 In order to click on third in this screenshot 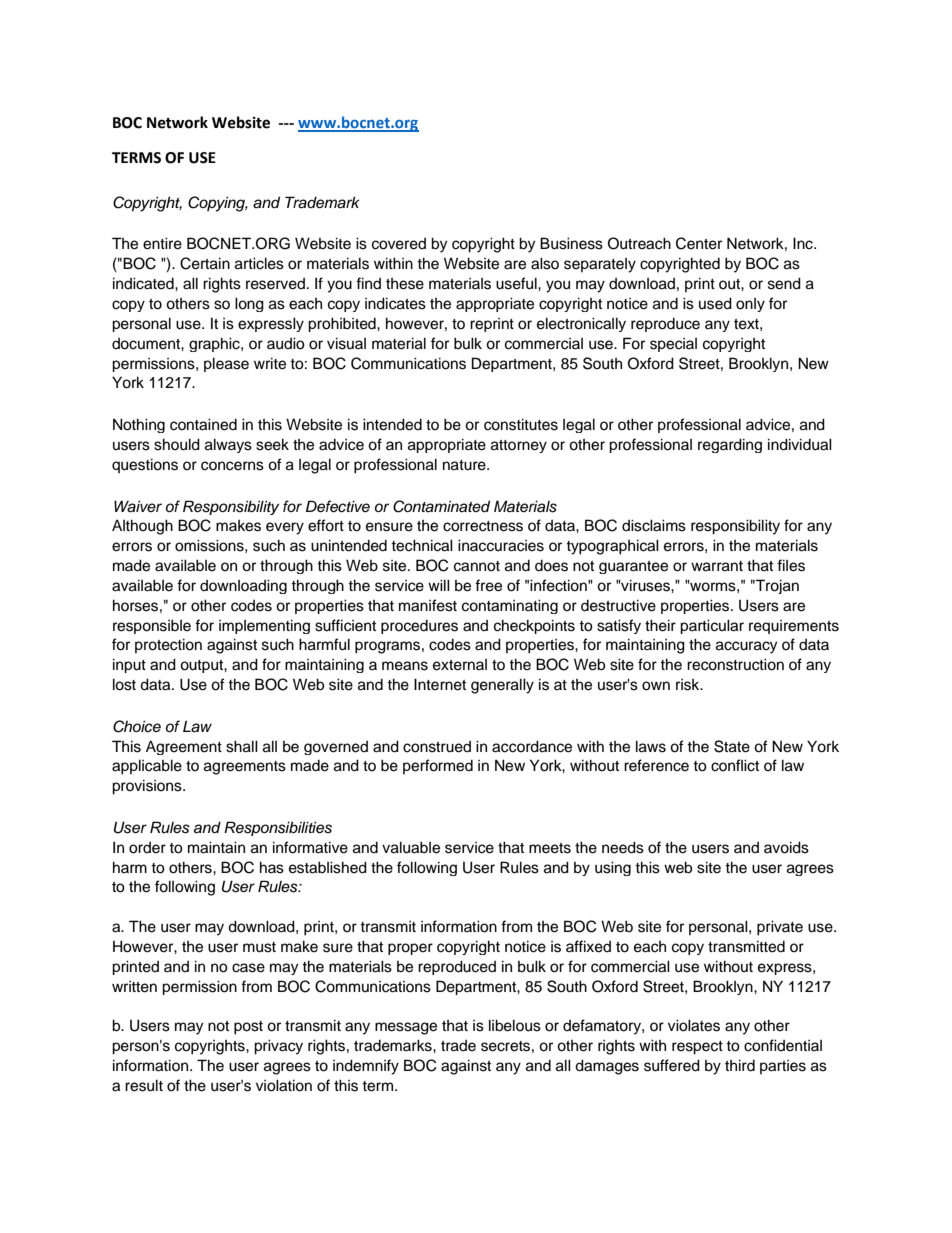, I will do `click(740, 1065)`.
